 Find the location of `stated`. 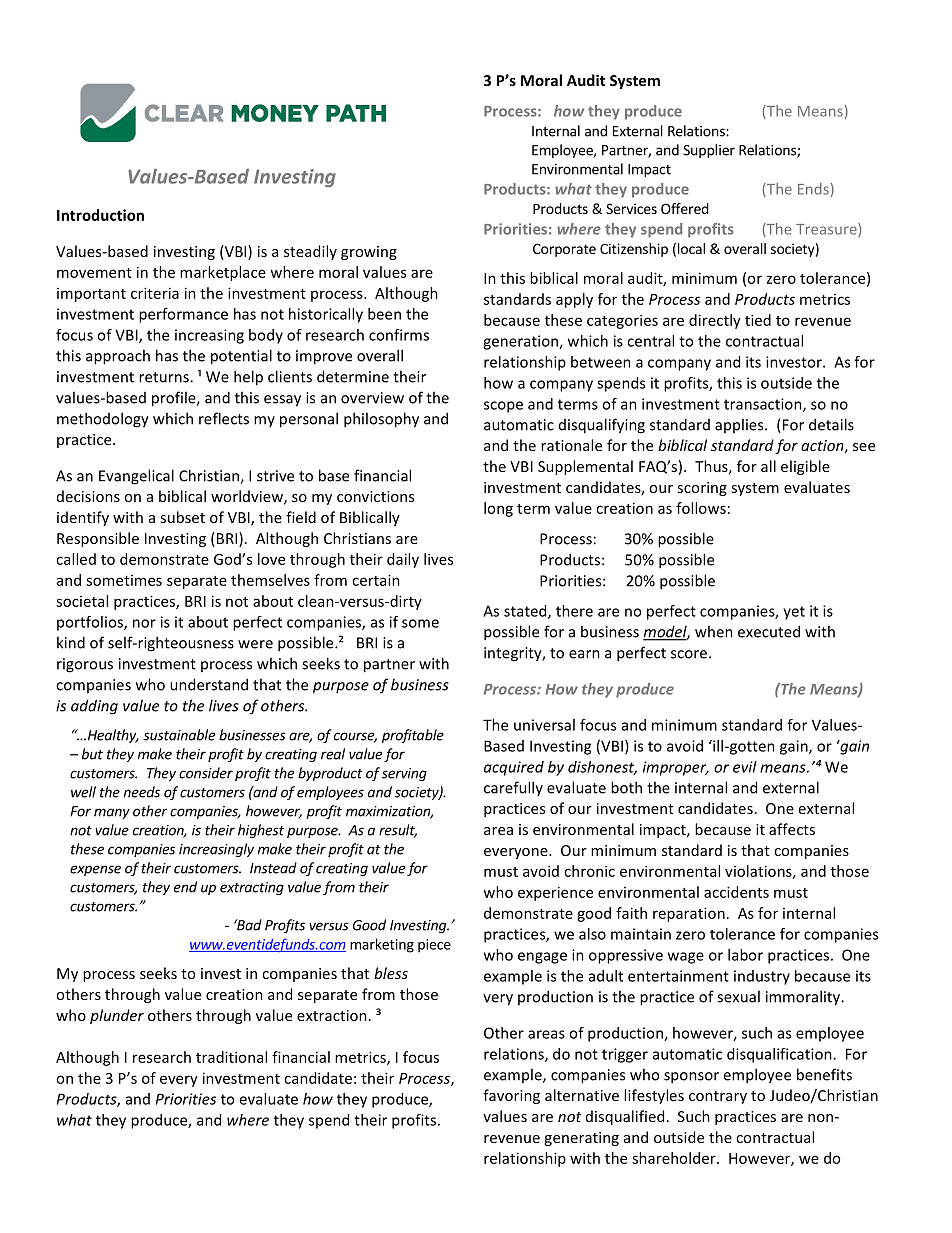

stated is located at coordinates (526, 612).
